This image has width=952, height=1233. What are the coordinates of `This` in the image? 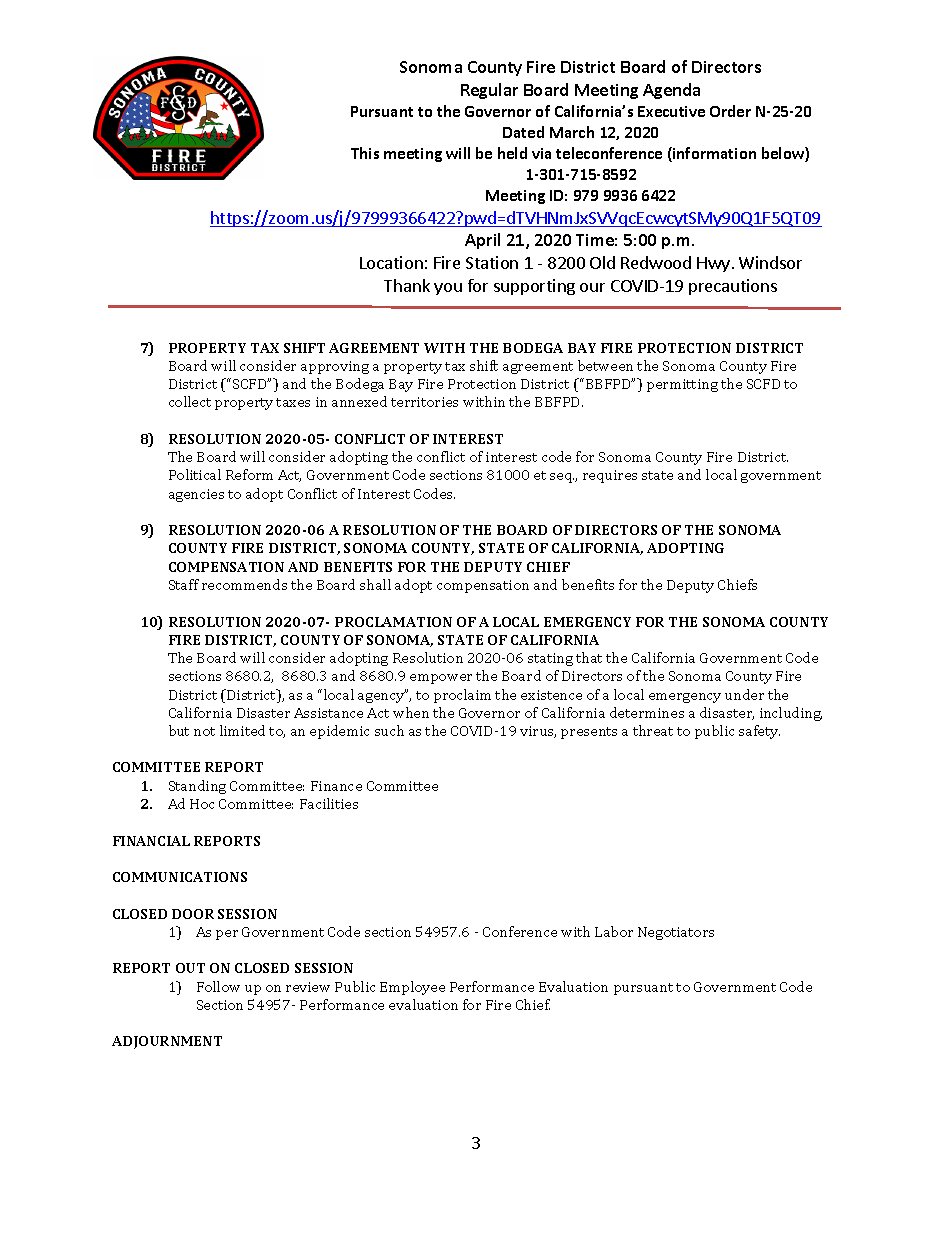 It's located at (365, 153).
